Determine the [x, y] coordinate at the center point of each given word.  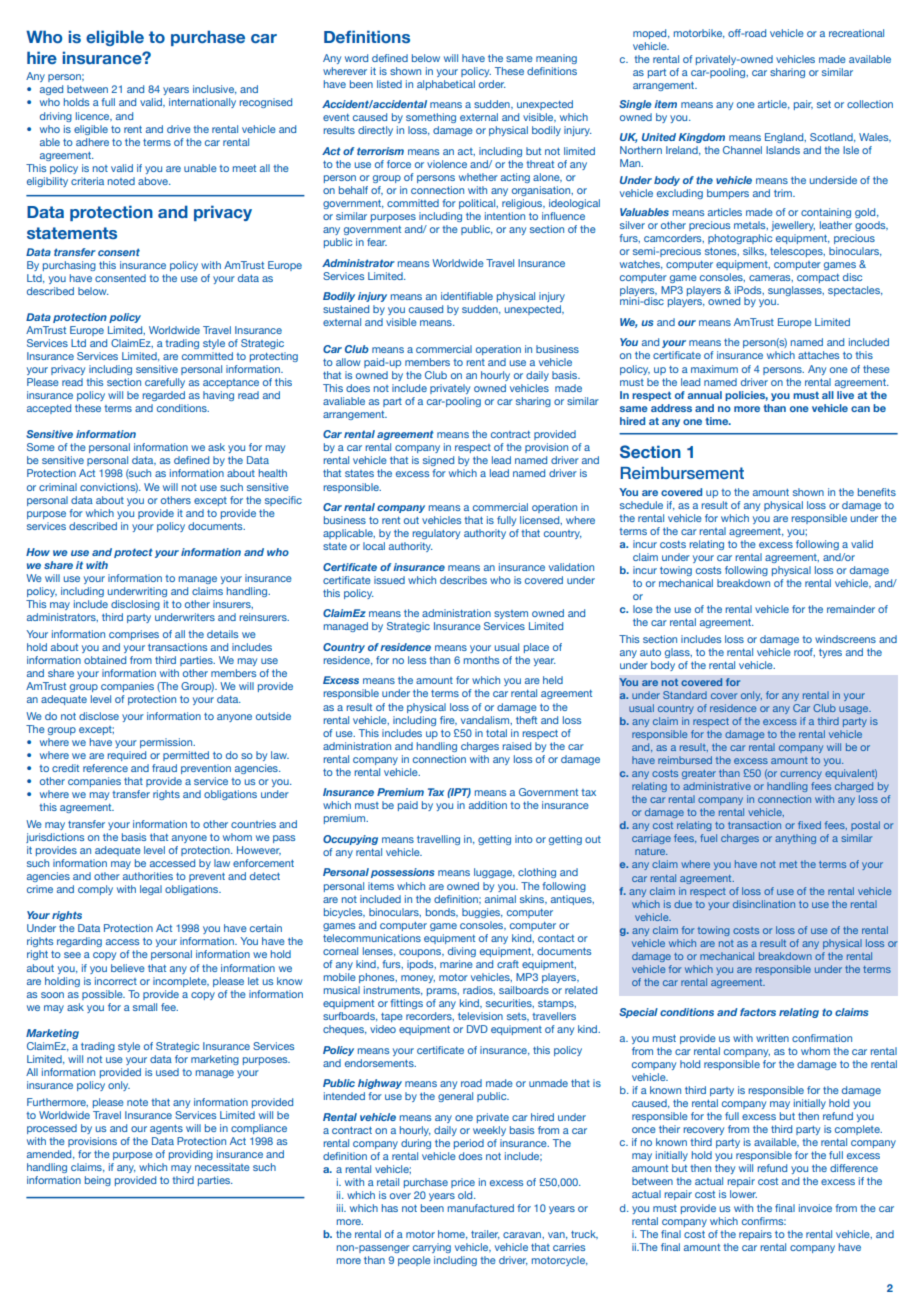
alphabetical [446, 85]
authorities [148, 876]
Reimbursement [682, 473]
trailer [485, 1234]
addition [488, 805]
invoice [815, 1208]
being [98, 1181]
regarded [164, 396]
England [785, 138]
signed [438, 461]
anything [795, 839]
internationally [202, 103]
